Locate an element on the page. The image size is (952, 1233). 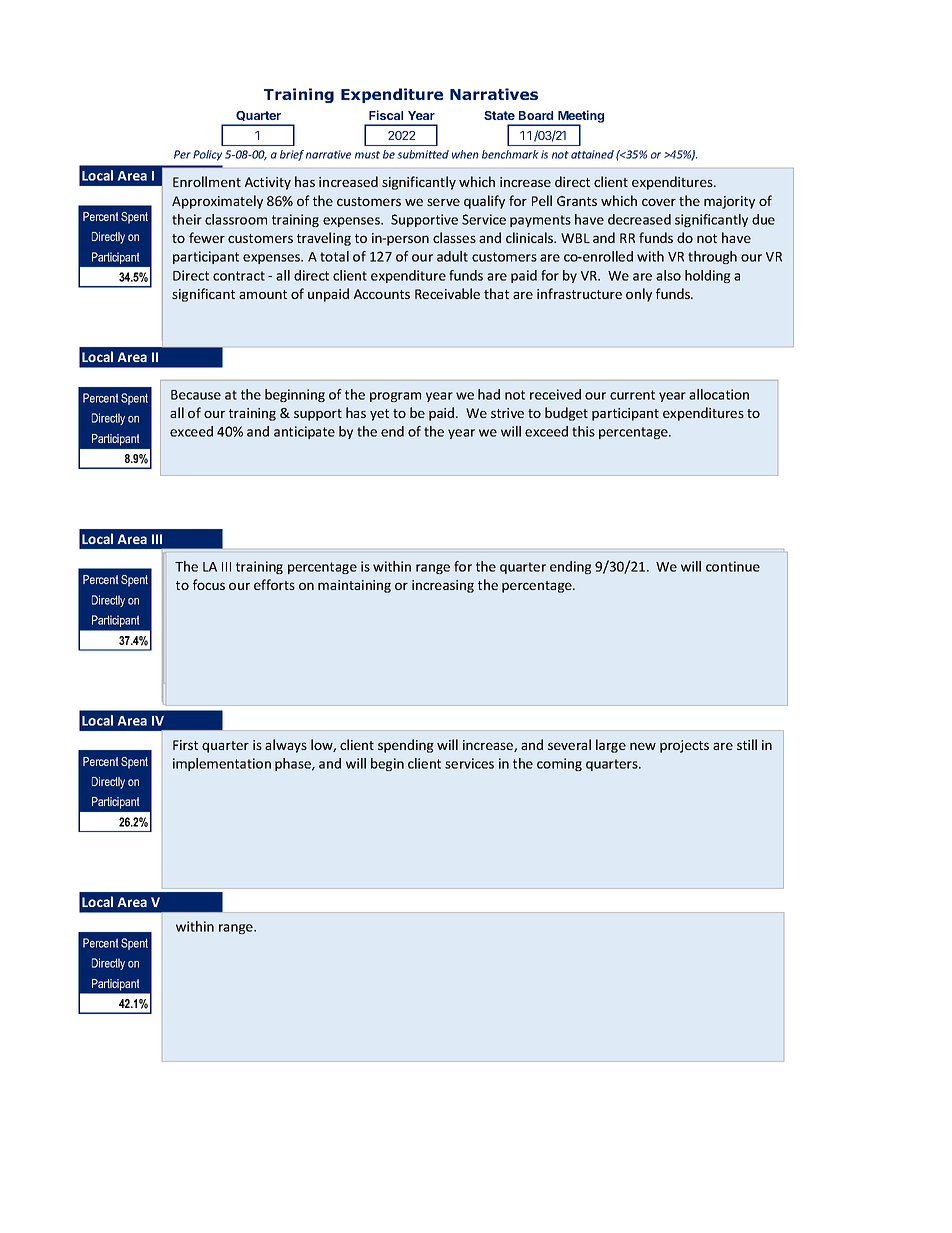
brief is located at coordinates (292, 155).
